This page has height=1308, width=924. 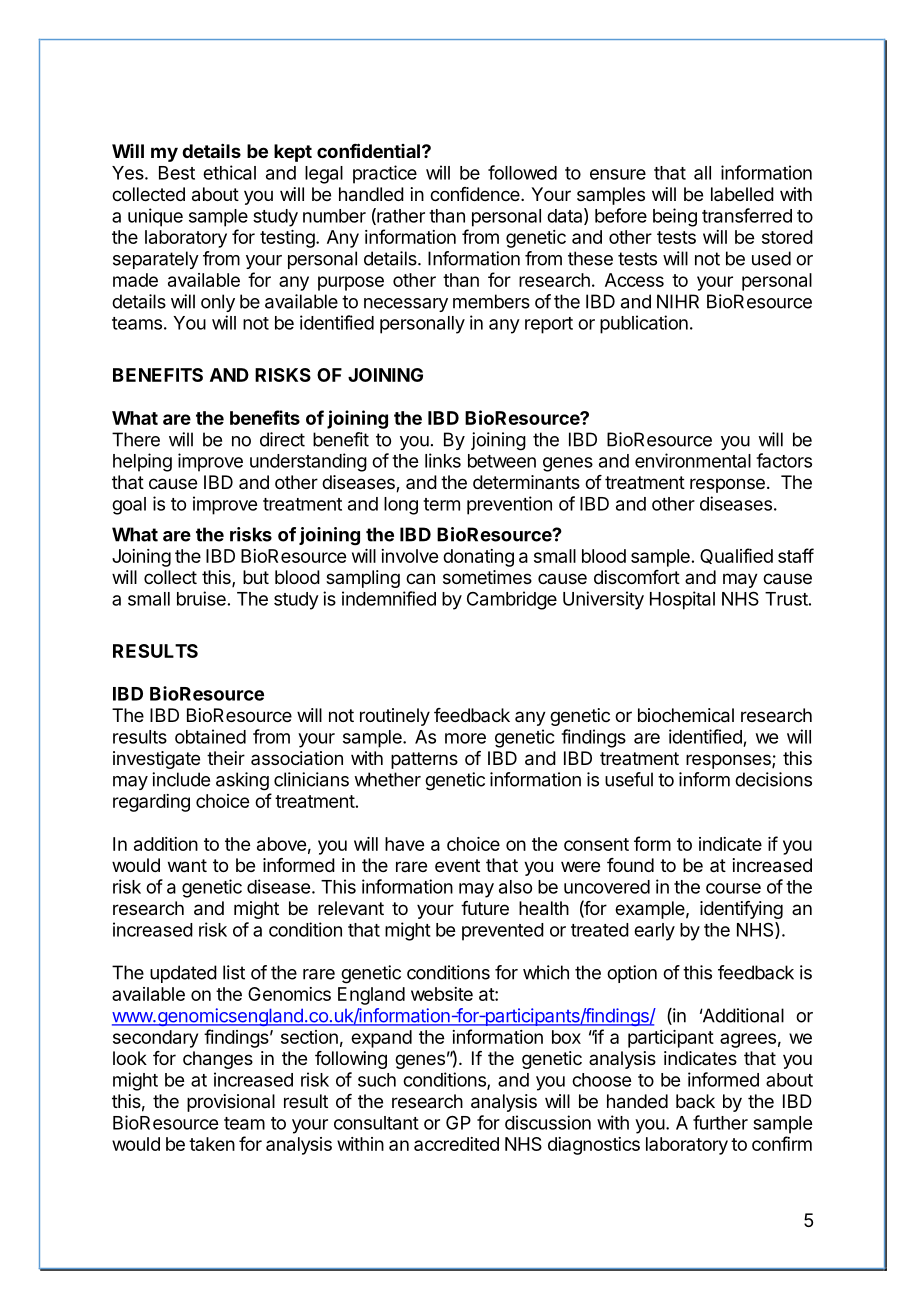 I want to click on environmental, so click(x=693, y=460).
